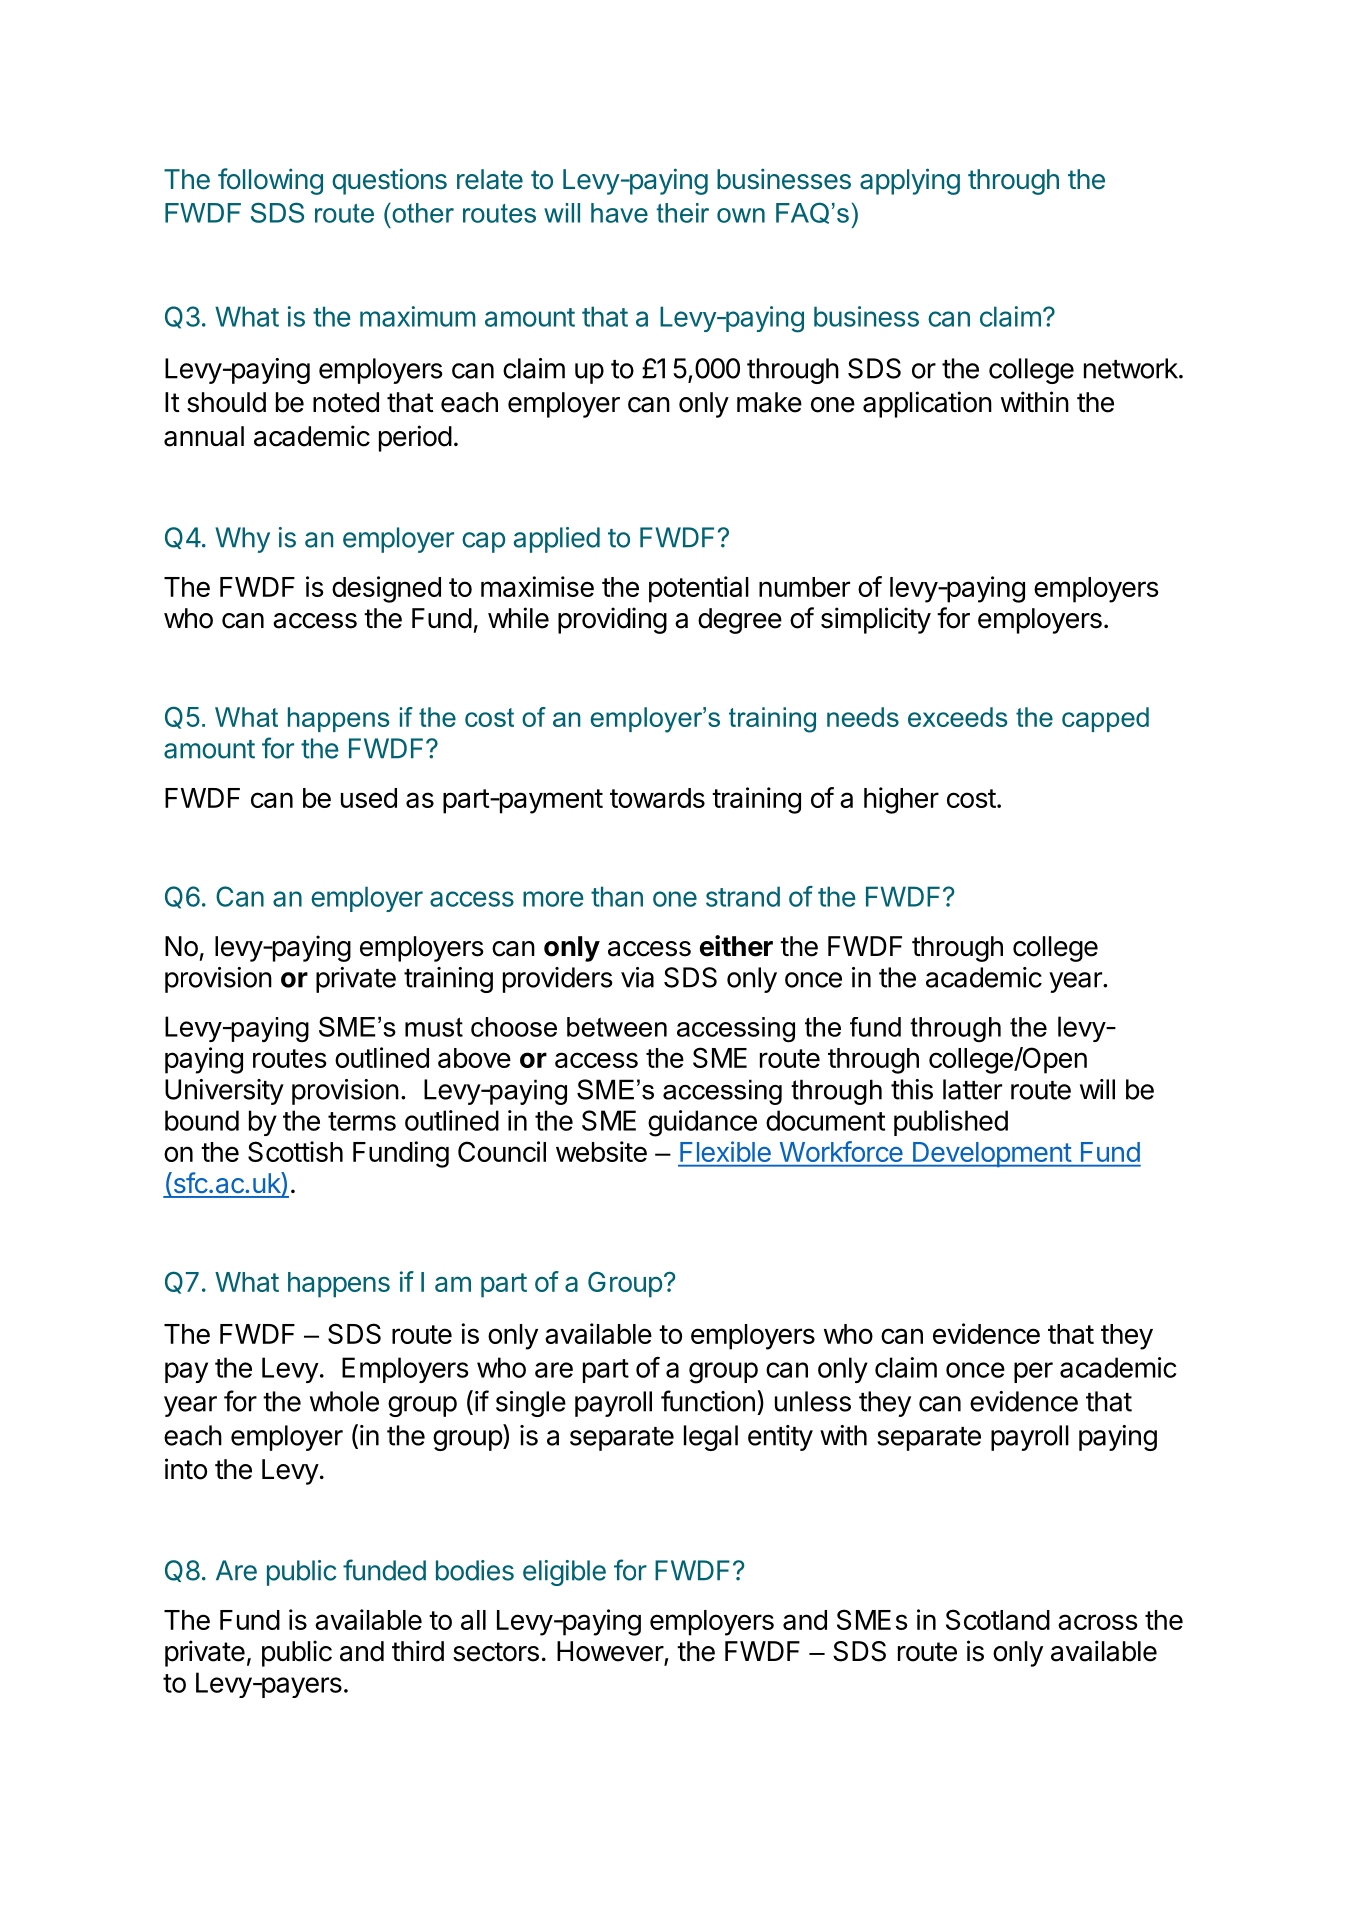  What do you see at coordinates (958, 717) in the image?
I see `exceeds` at bounding box center [958, 717].
